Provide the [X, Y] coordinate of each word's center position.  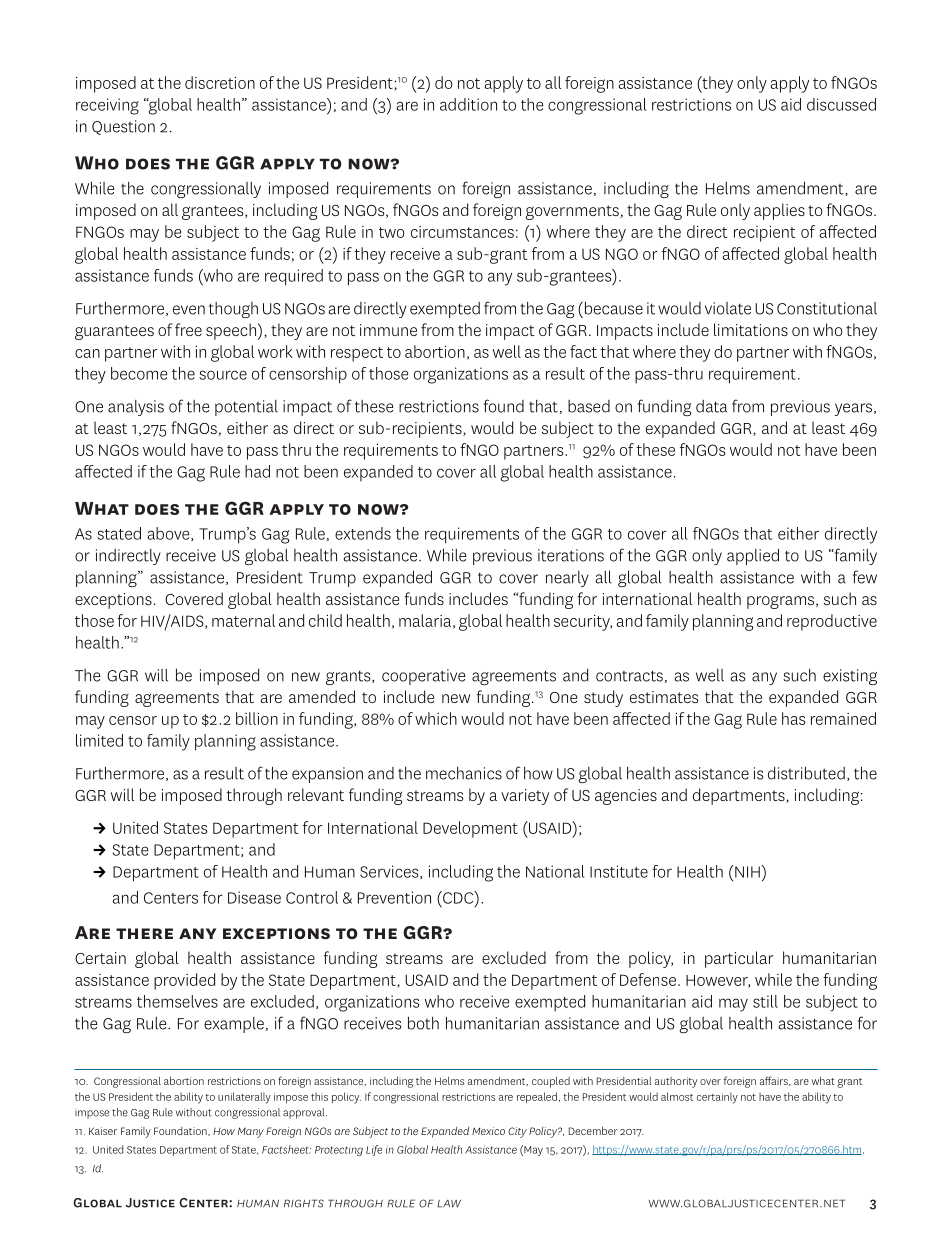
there [144, 933]
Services [390, 872]
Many [251, 1132]
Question [123, 127]
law [449, 1204]
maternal [243, 620]
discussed [841, 104]
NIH [747, 872]
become [139, 373]
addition [468, 104]
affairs [775, 1081]
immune [388, 330]
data [711, 406]
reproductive [832, 622]
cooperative [423, 677]
